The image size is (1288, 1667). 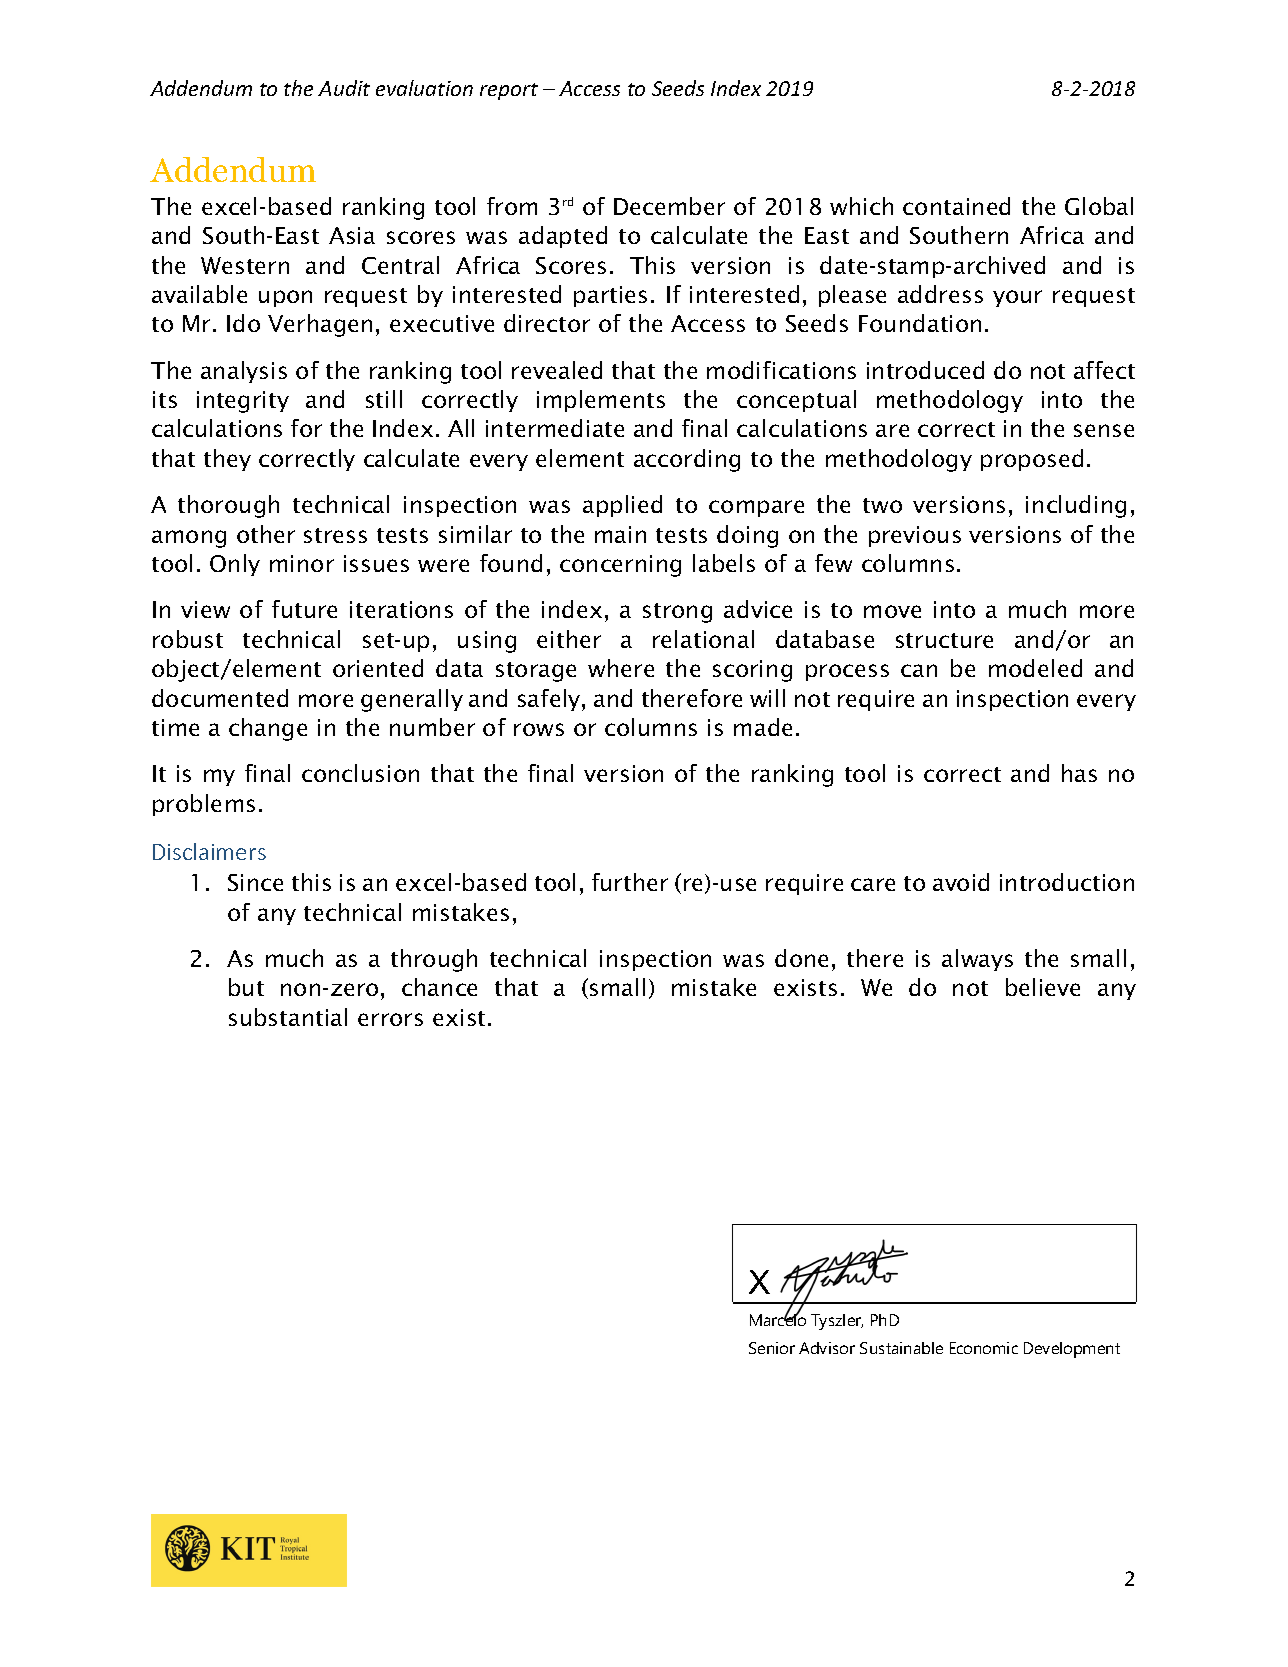 What do you see at coordinates (266, 534) in the screenshot?
I see `other` at bounding box center [266, 534].
